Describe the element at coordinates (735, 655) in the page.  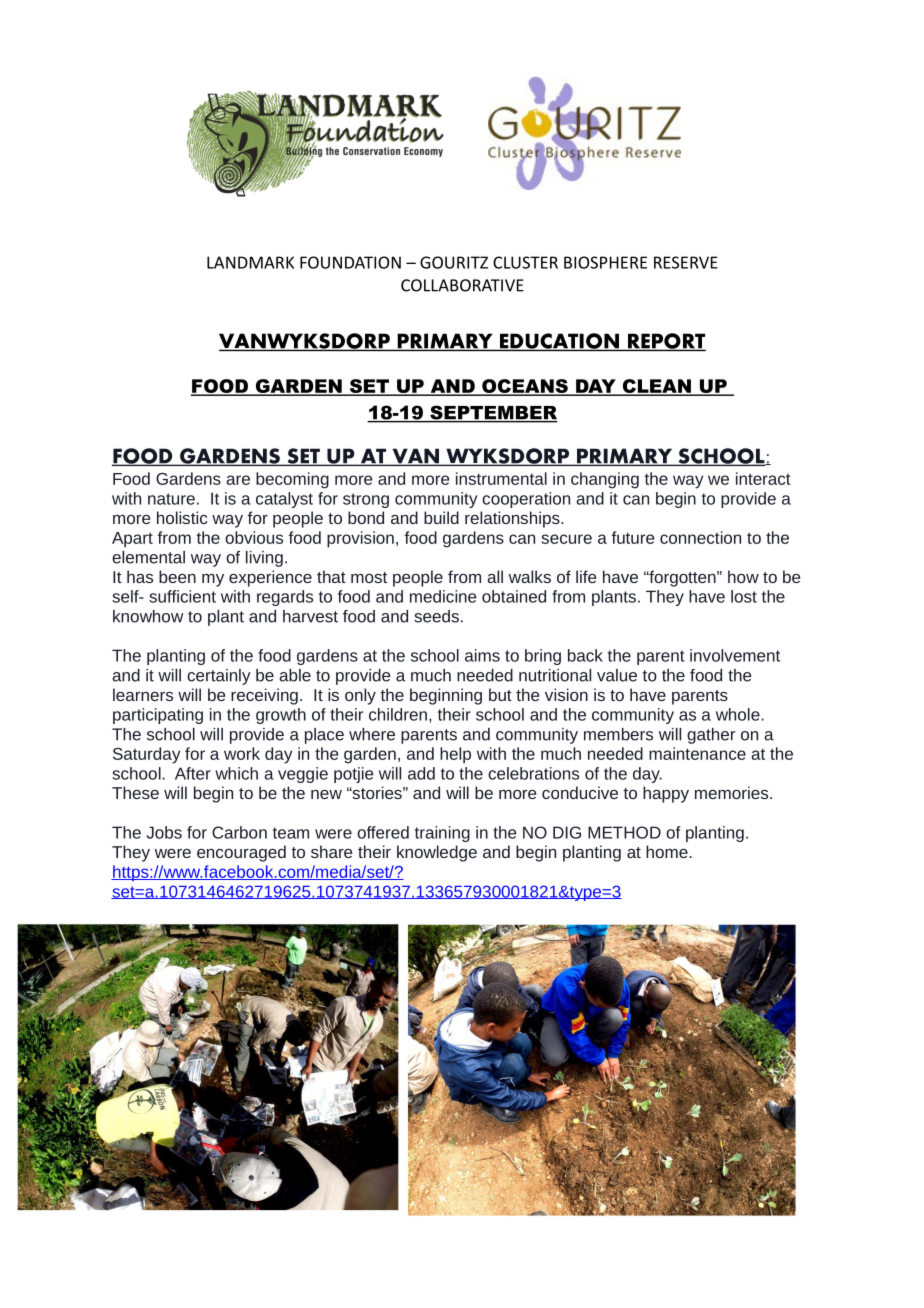
I see `involvement` at that location.
